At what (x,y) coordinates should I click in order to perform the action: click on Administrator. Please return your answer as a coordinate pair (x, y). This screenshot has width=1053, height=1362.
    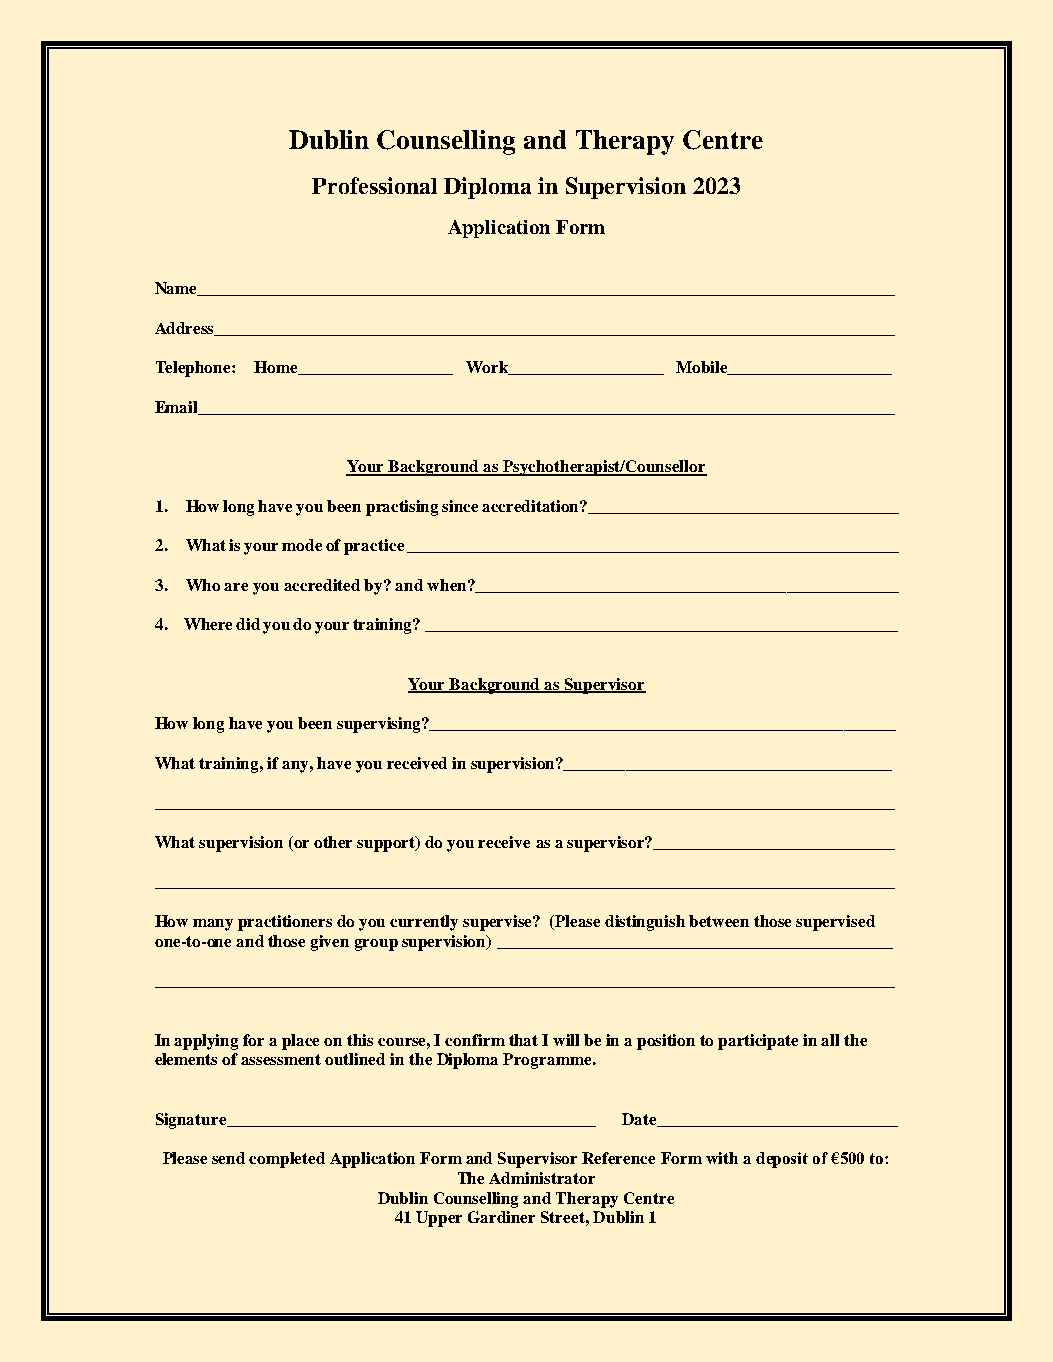
    Looking at the image, I should click on (542, 1178).
